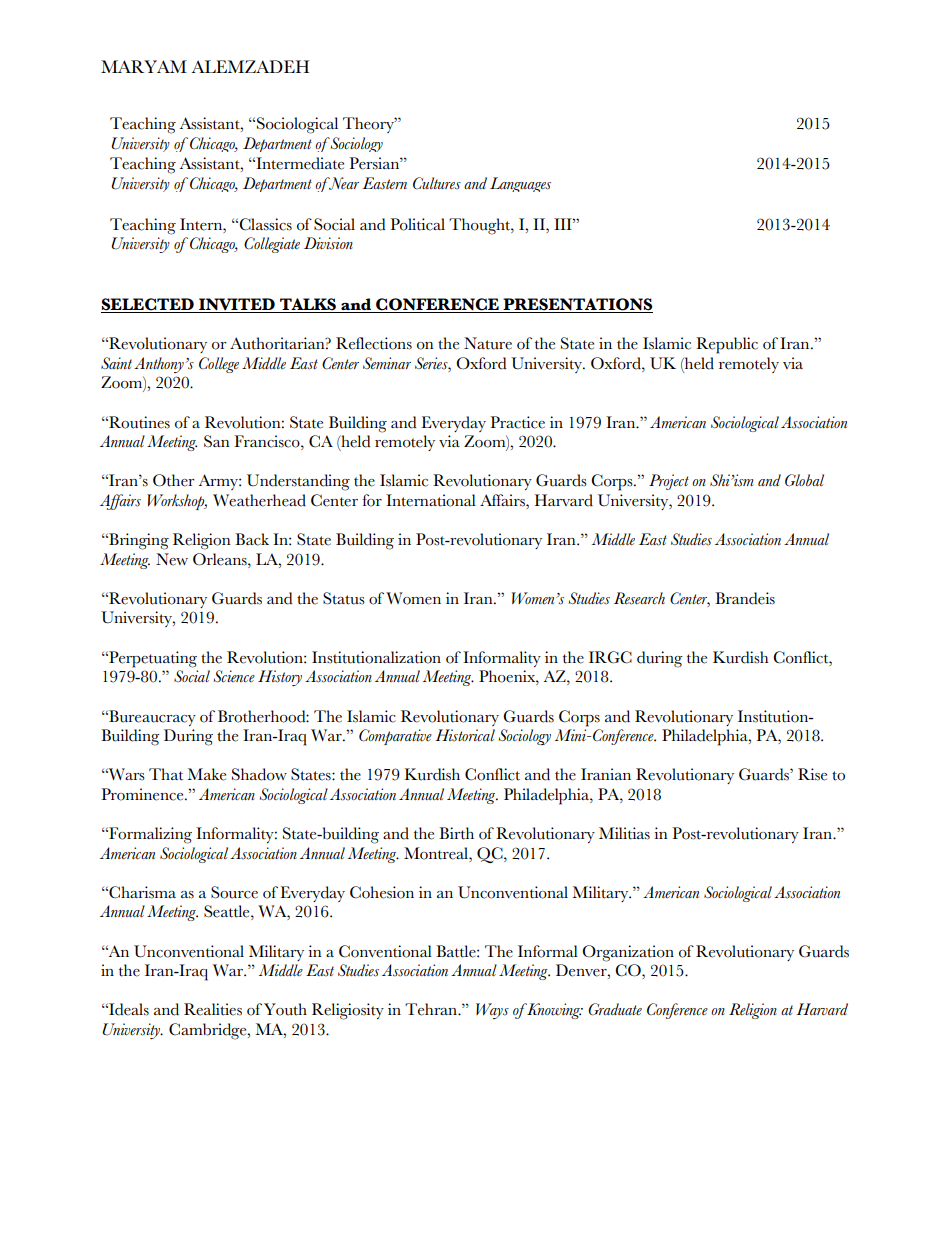 This document has height=1233, width=952. Describe the element at coordinates (437, 183) in the document. I see `Cultures` at that location.
